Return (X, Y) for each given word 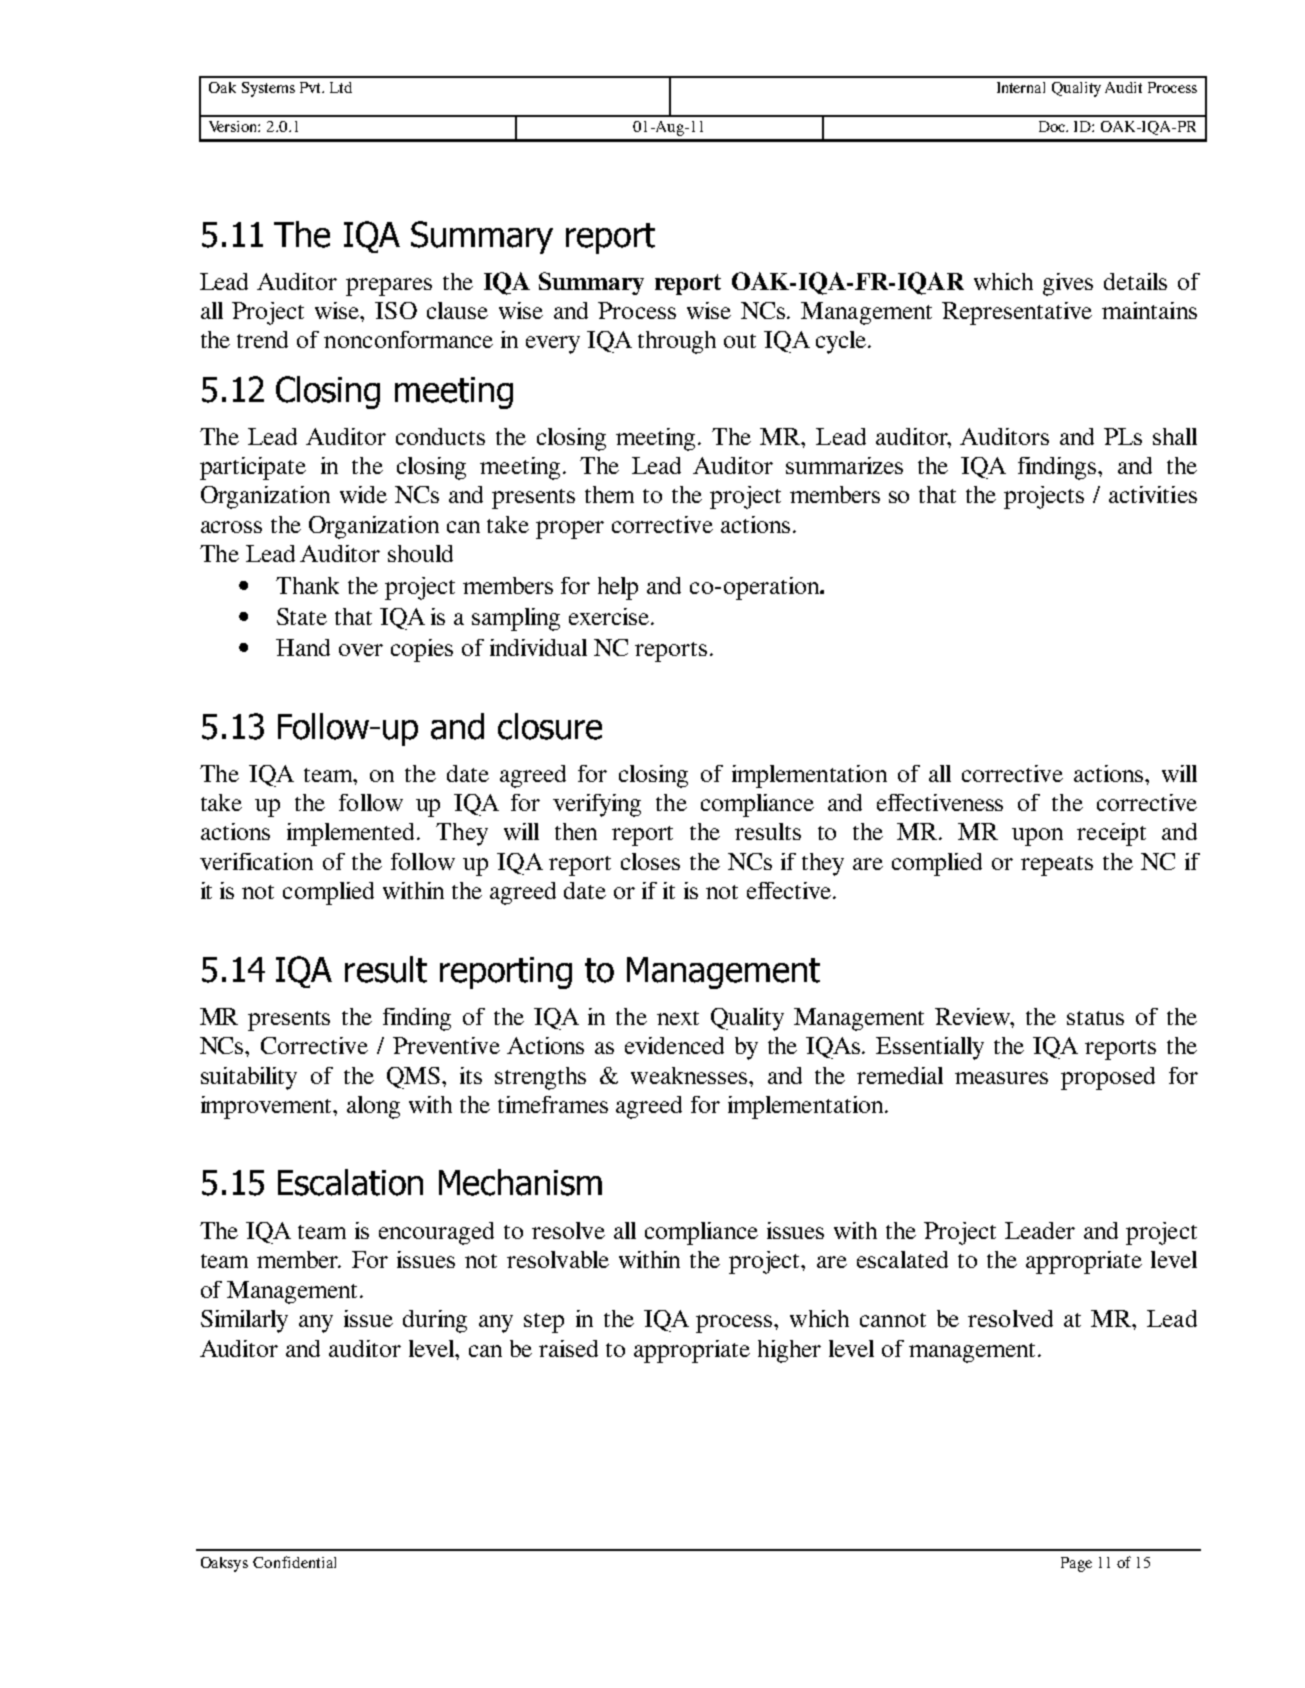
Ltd (341, 87)
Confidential (294, 1562)
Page (1076, 1564)
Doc (1053, 126)
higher (789, 1351)
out (740, 341)
